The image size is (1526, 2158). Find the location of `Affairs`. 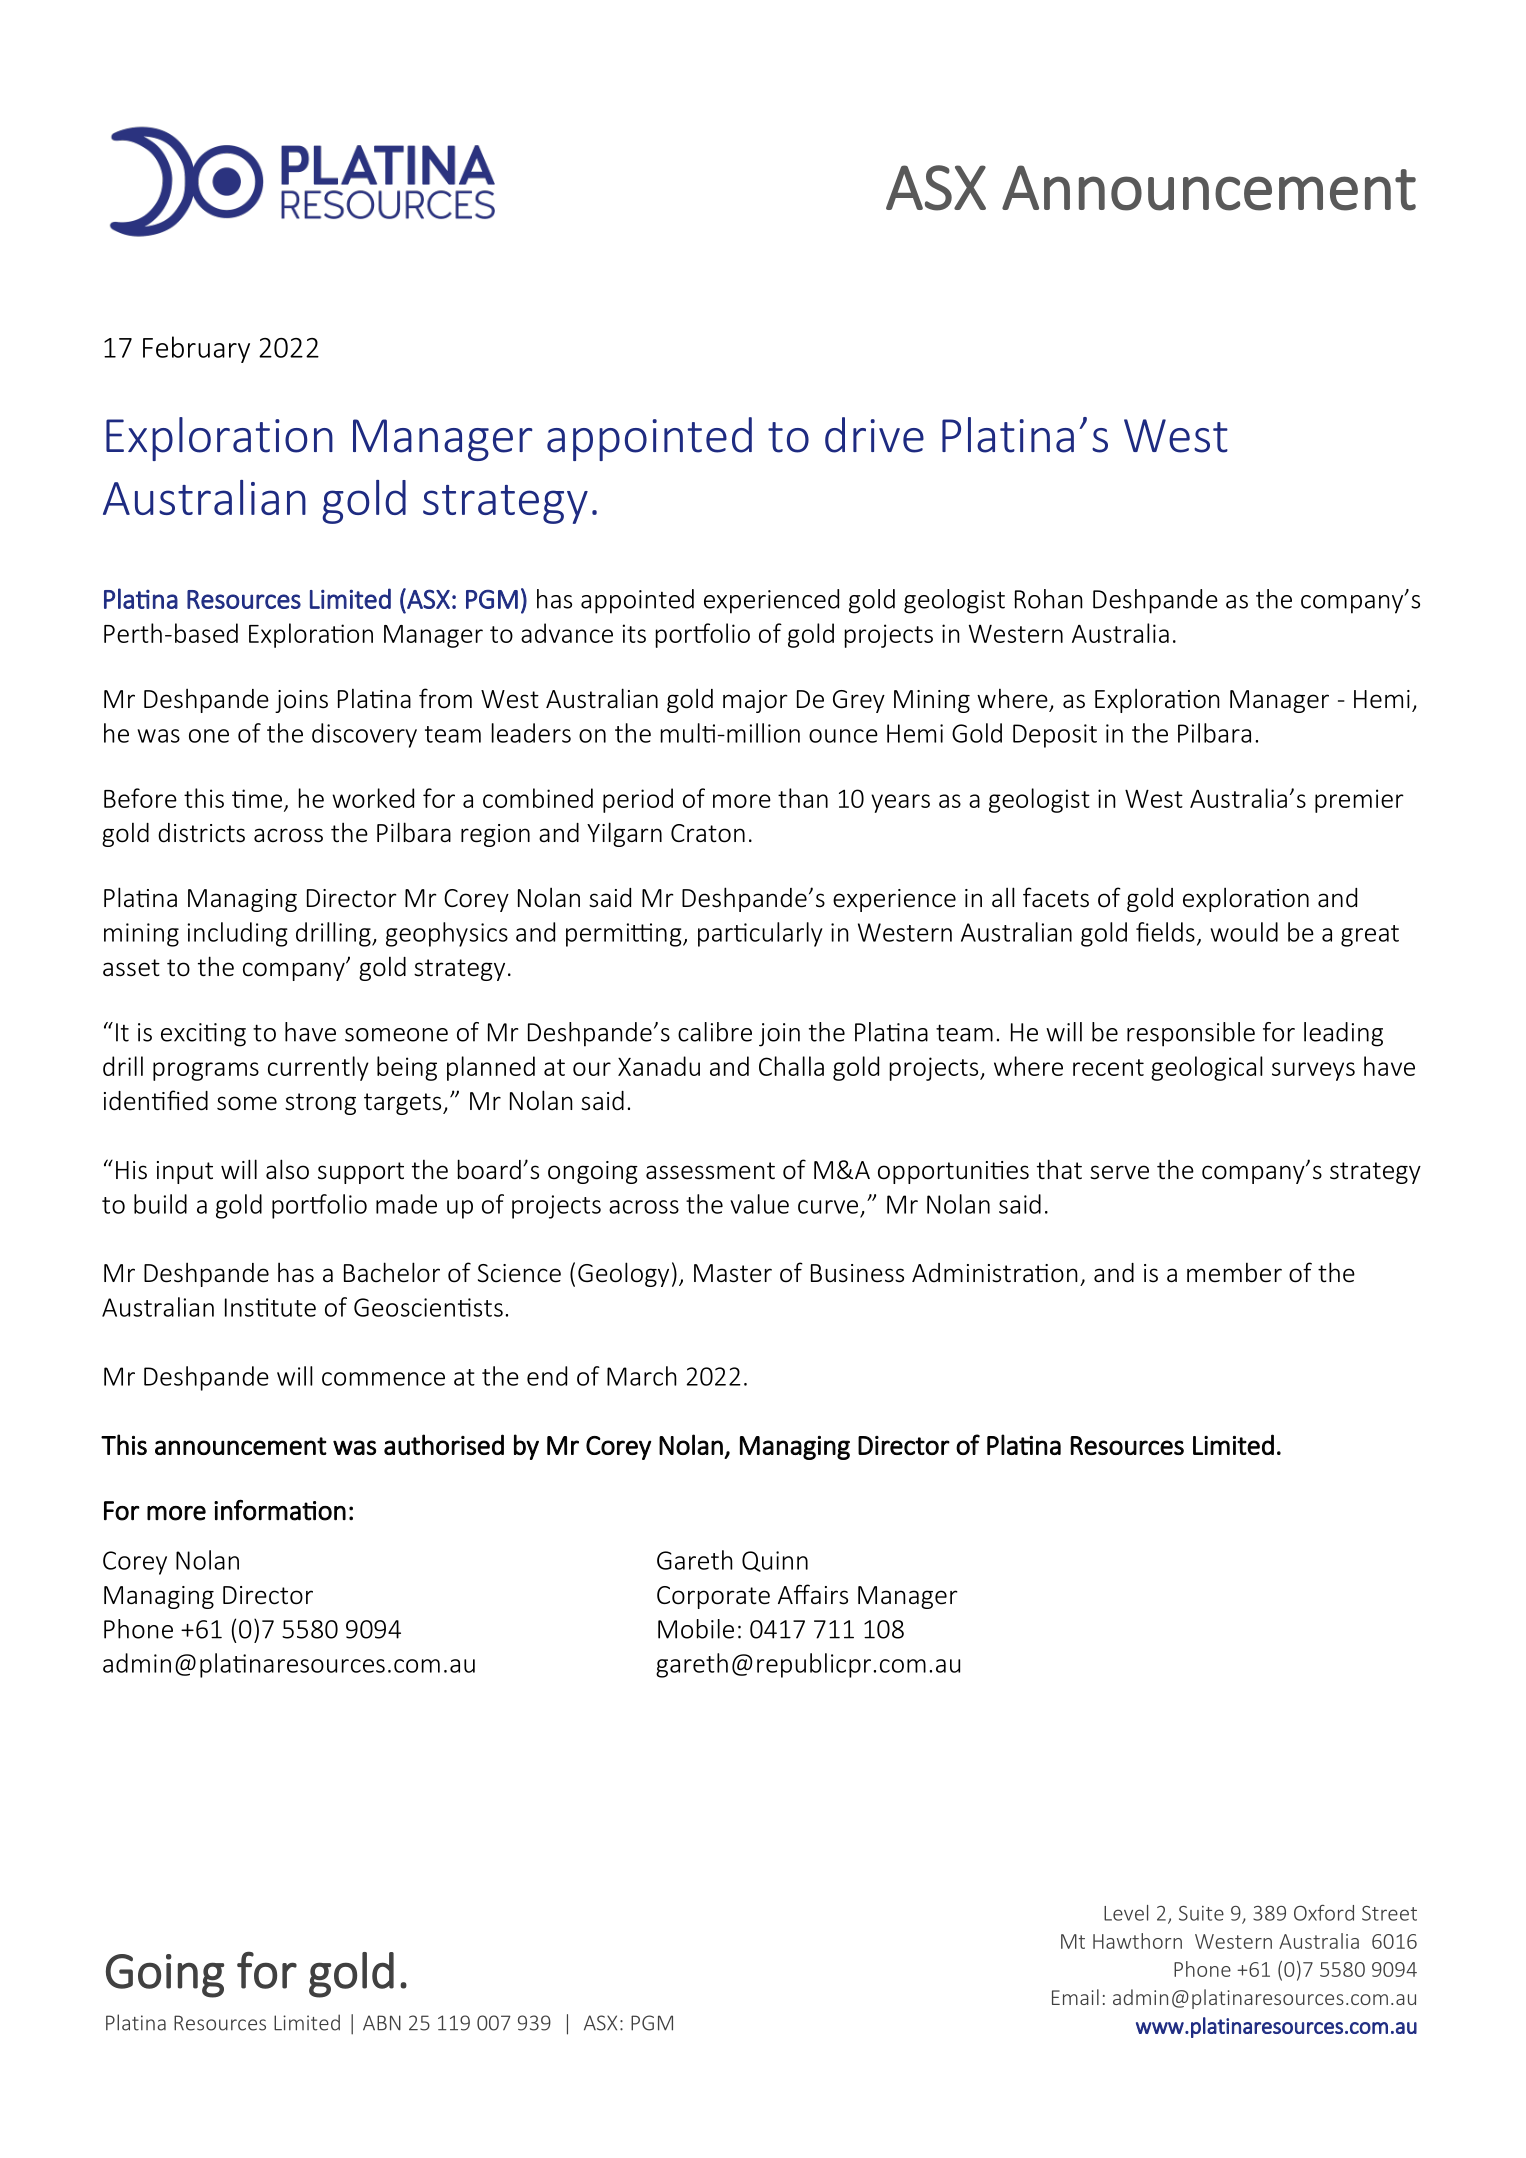

Affairs is located at coordinates (813, 1594).
